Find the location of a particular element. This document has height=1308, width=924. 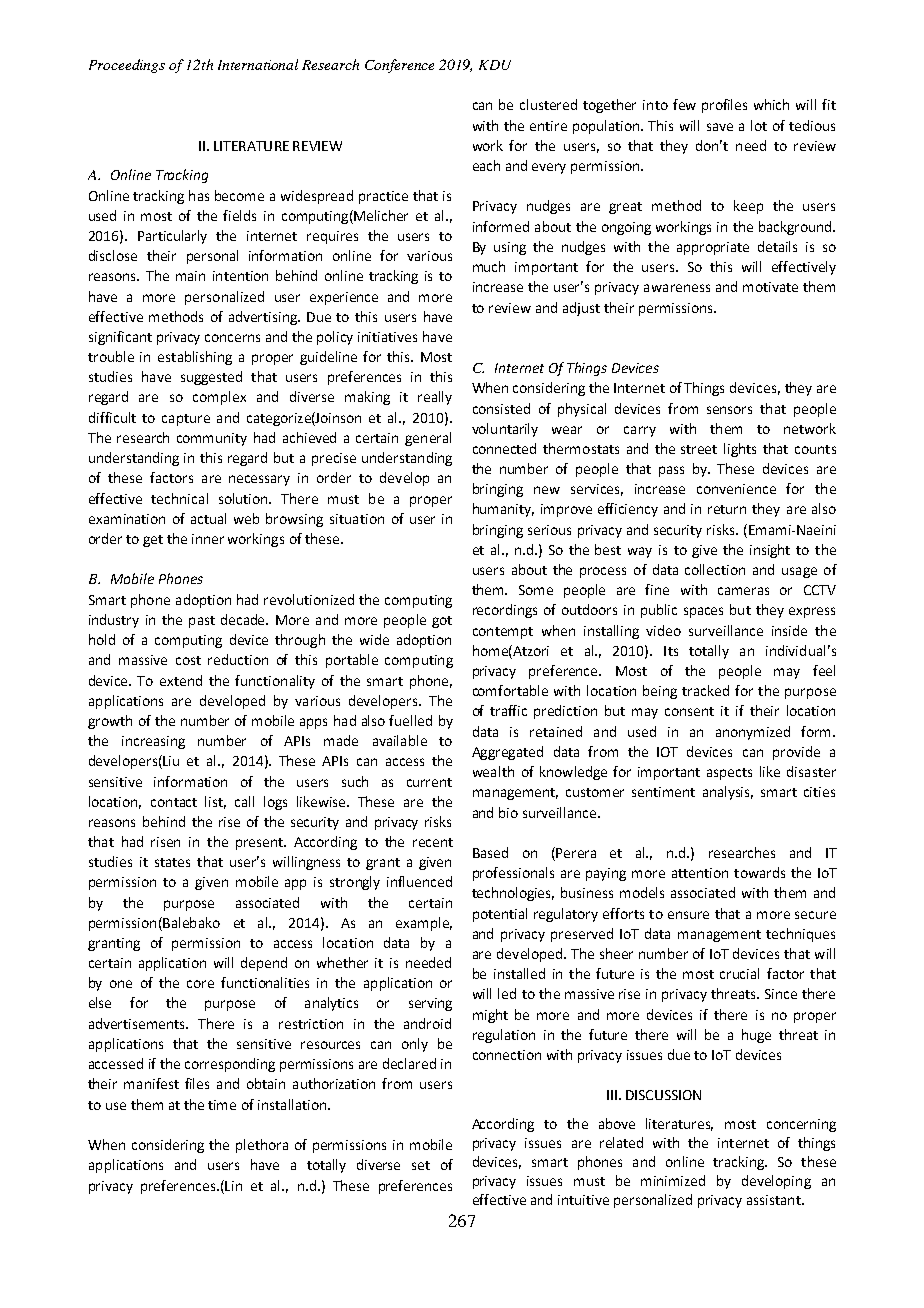

which is located at coordinates (771, 104).
